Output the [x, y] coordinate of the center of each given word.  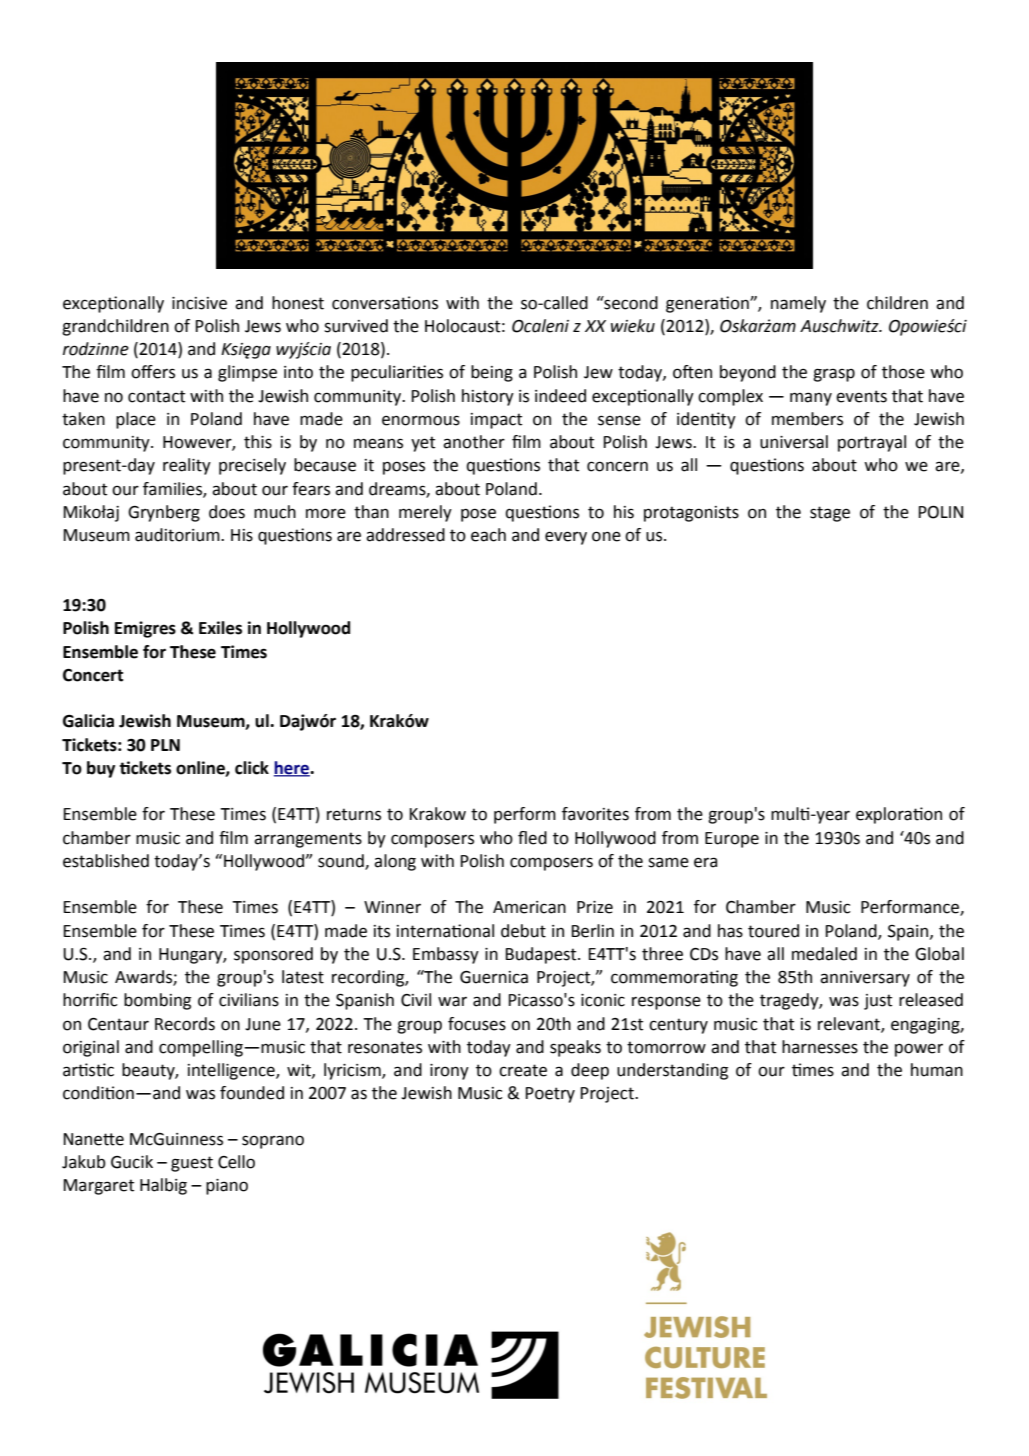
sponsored [273, 955]
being [492, 373]
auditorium [178, 535]
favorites [595, 814]
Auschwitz [840, 326]
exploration [899, 815]
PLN [165, 745]
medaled [824, 954]
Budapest [542, 955]
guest [192, 1164]
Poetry [550, 1095]
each [488, 535]
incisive [199, 303]
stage [830, 514]
